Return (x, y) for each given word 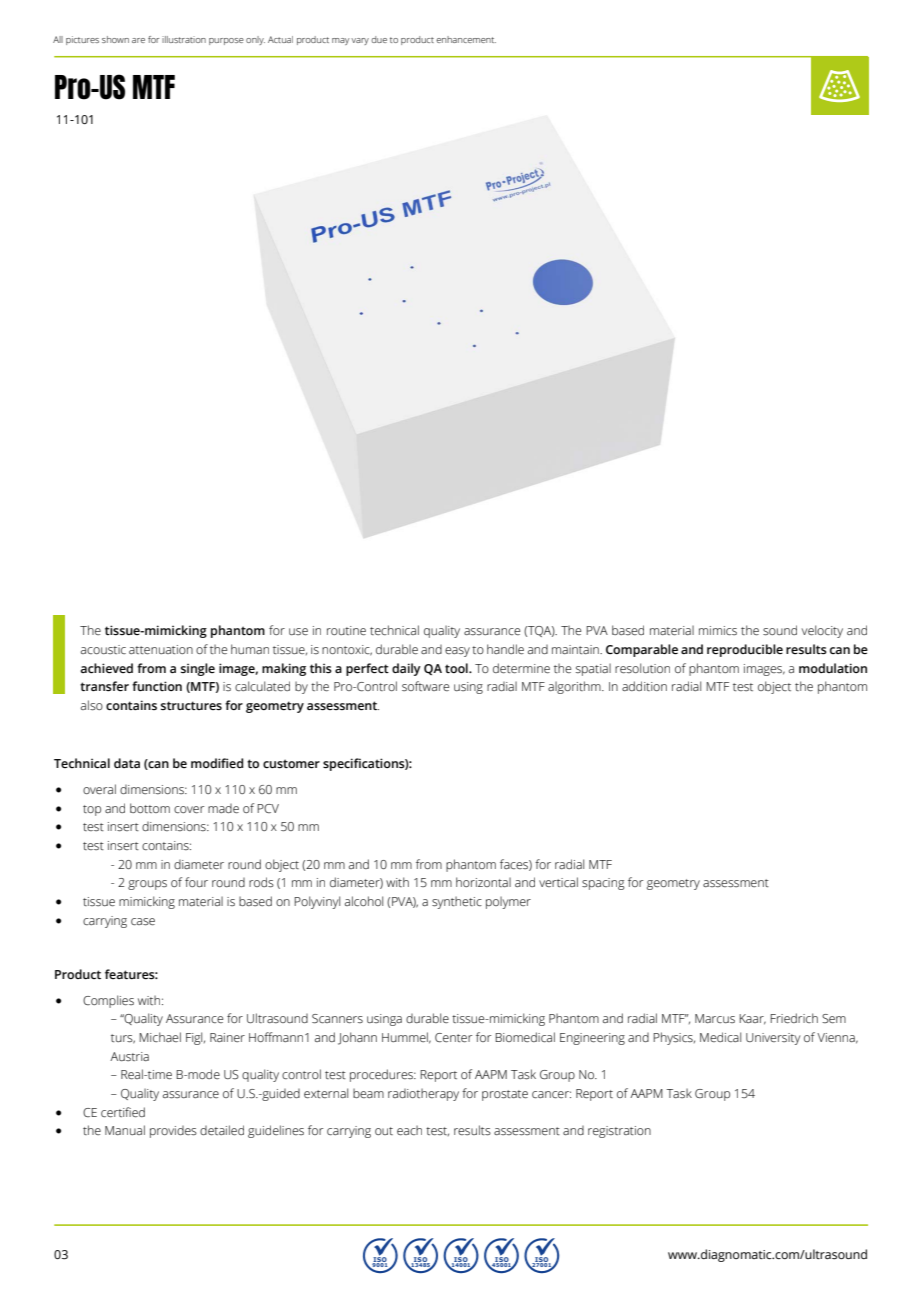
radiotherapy (423, 1094)
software (425, 686)
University (773, 1039)
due (379, 39)
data (127, 763)
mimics (718, 631)
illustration (184, 39)
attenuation (161, 650)
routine (346, 631)
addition (644, 686)
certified (123, 1112)
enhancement (466, 39)
